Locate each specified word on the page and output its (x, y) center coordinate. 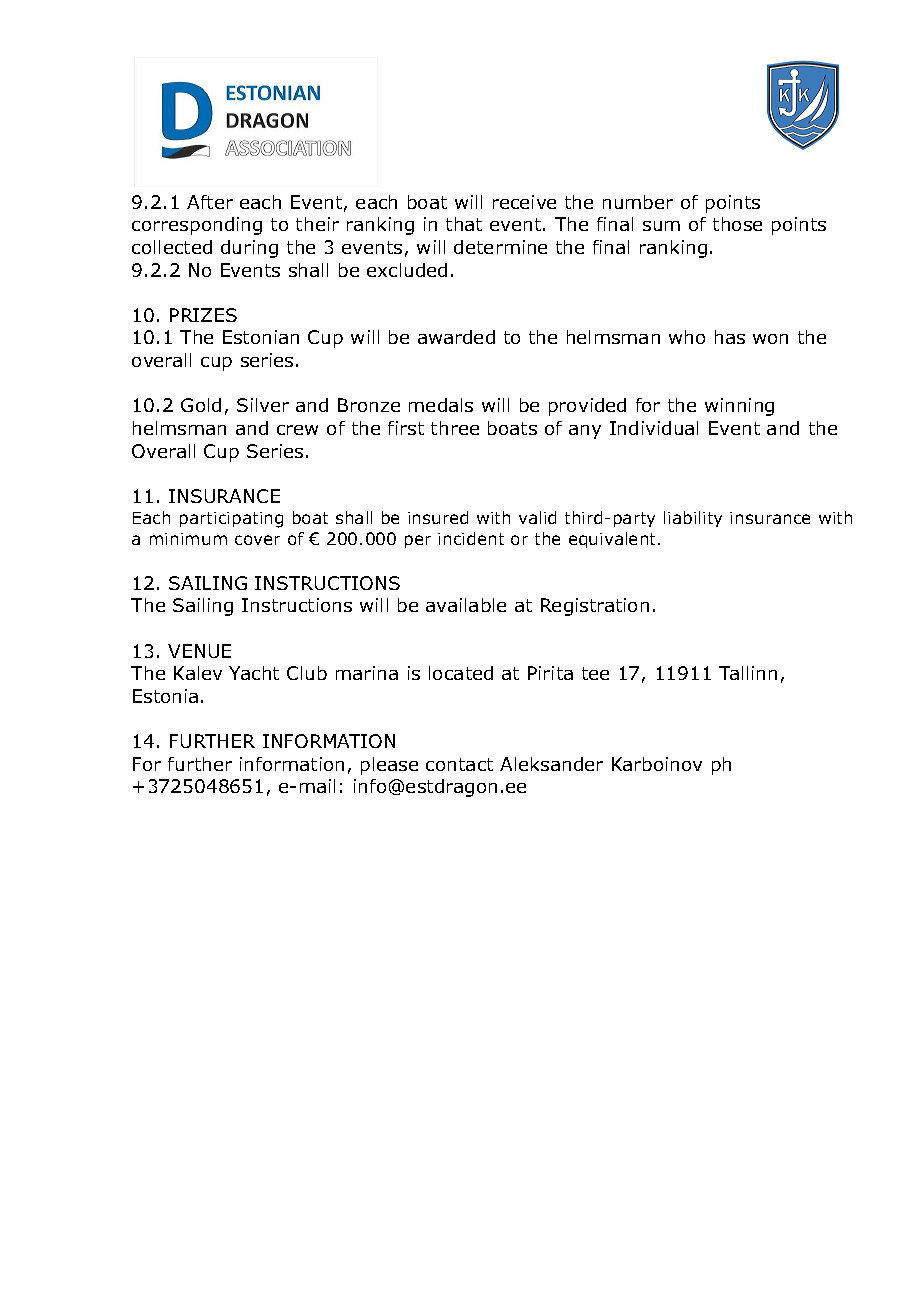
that (464, 224)
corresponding (197, 226)
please (389, 766)
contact (459, 764)
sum (661, 226)
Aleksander (551, 764)
